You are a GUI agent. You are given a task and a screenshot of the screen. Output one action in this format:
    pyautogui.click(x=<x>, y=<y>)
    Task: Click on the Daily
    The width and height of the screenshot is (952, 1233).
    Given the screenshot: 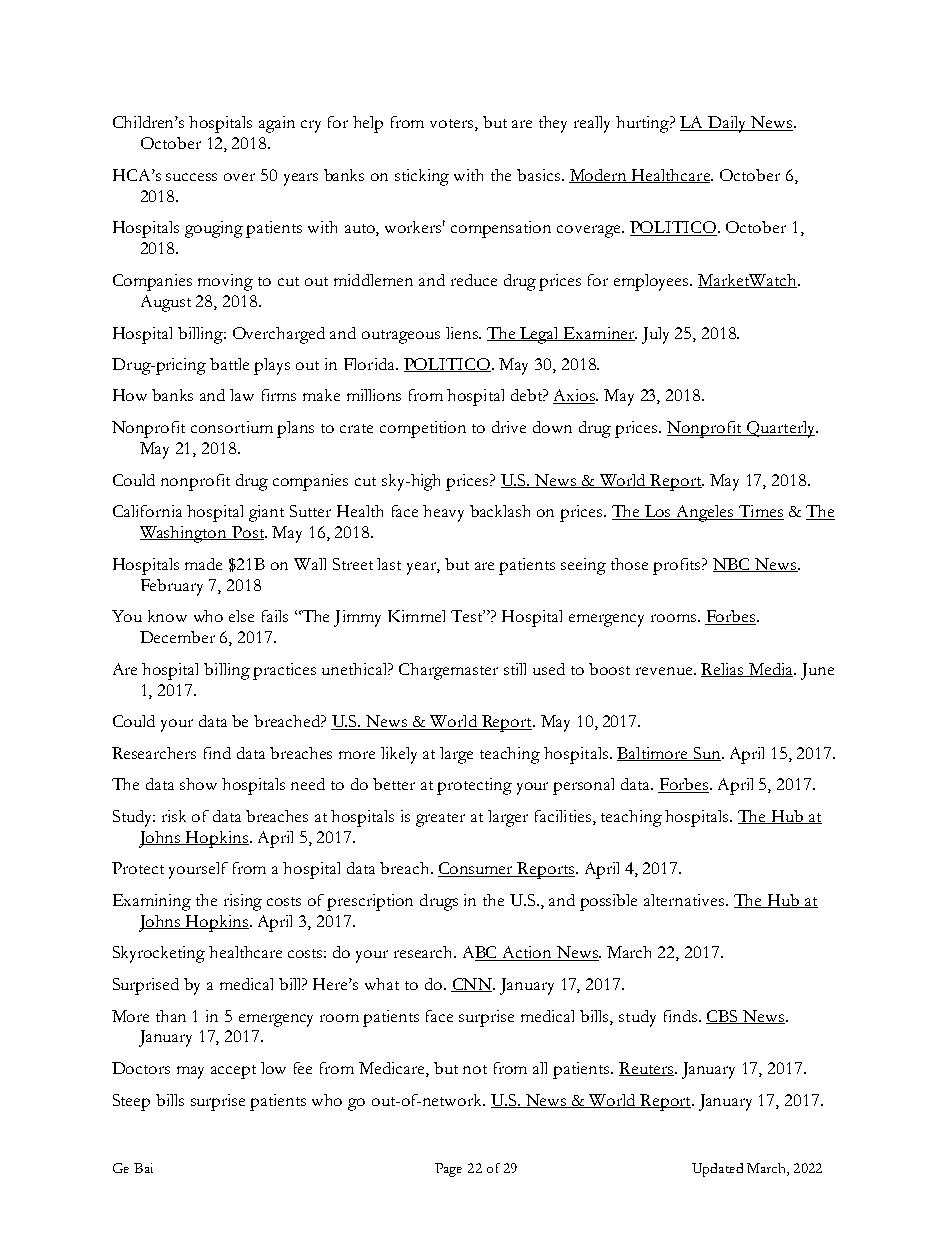 What is the action you would take?
    pyautogui.click(x=727, y=124)
